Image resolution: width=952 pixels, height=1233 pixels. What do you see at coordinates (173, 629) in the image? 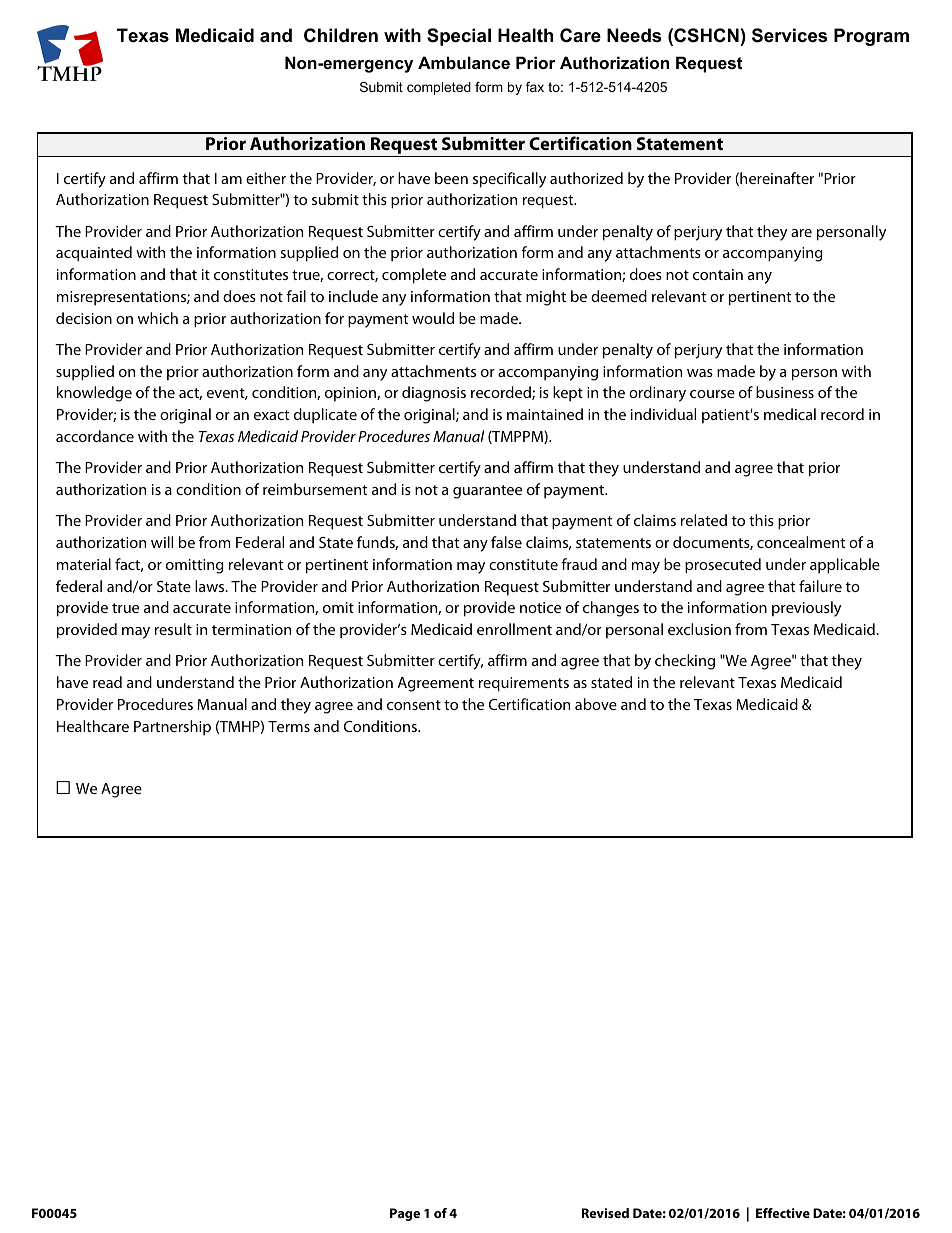
I see `result` at bounding box center [173, 629].
